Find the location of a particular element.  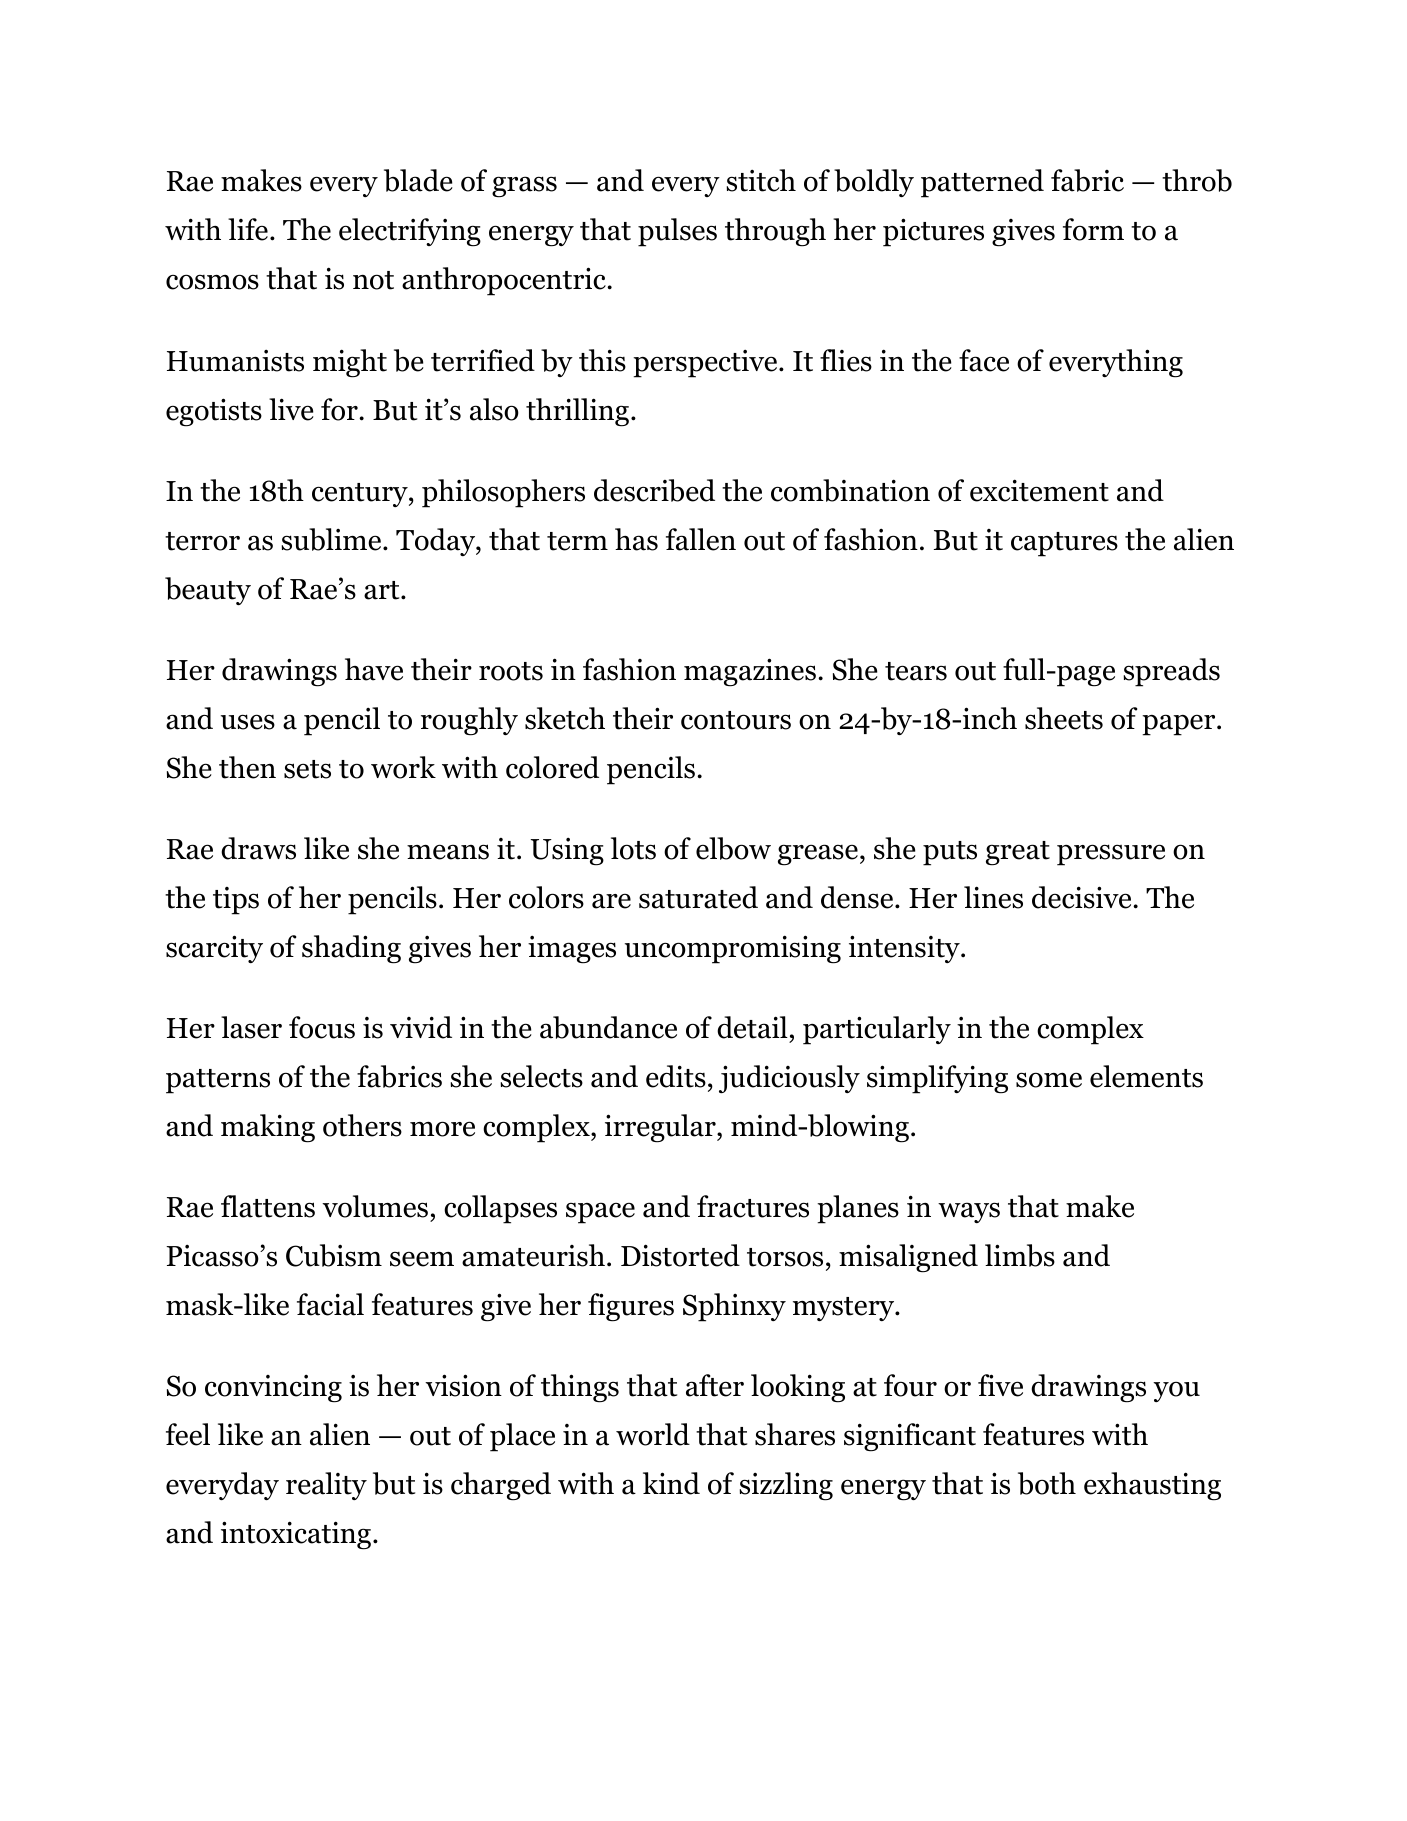

form is located at coordinates (1093, 229).
